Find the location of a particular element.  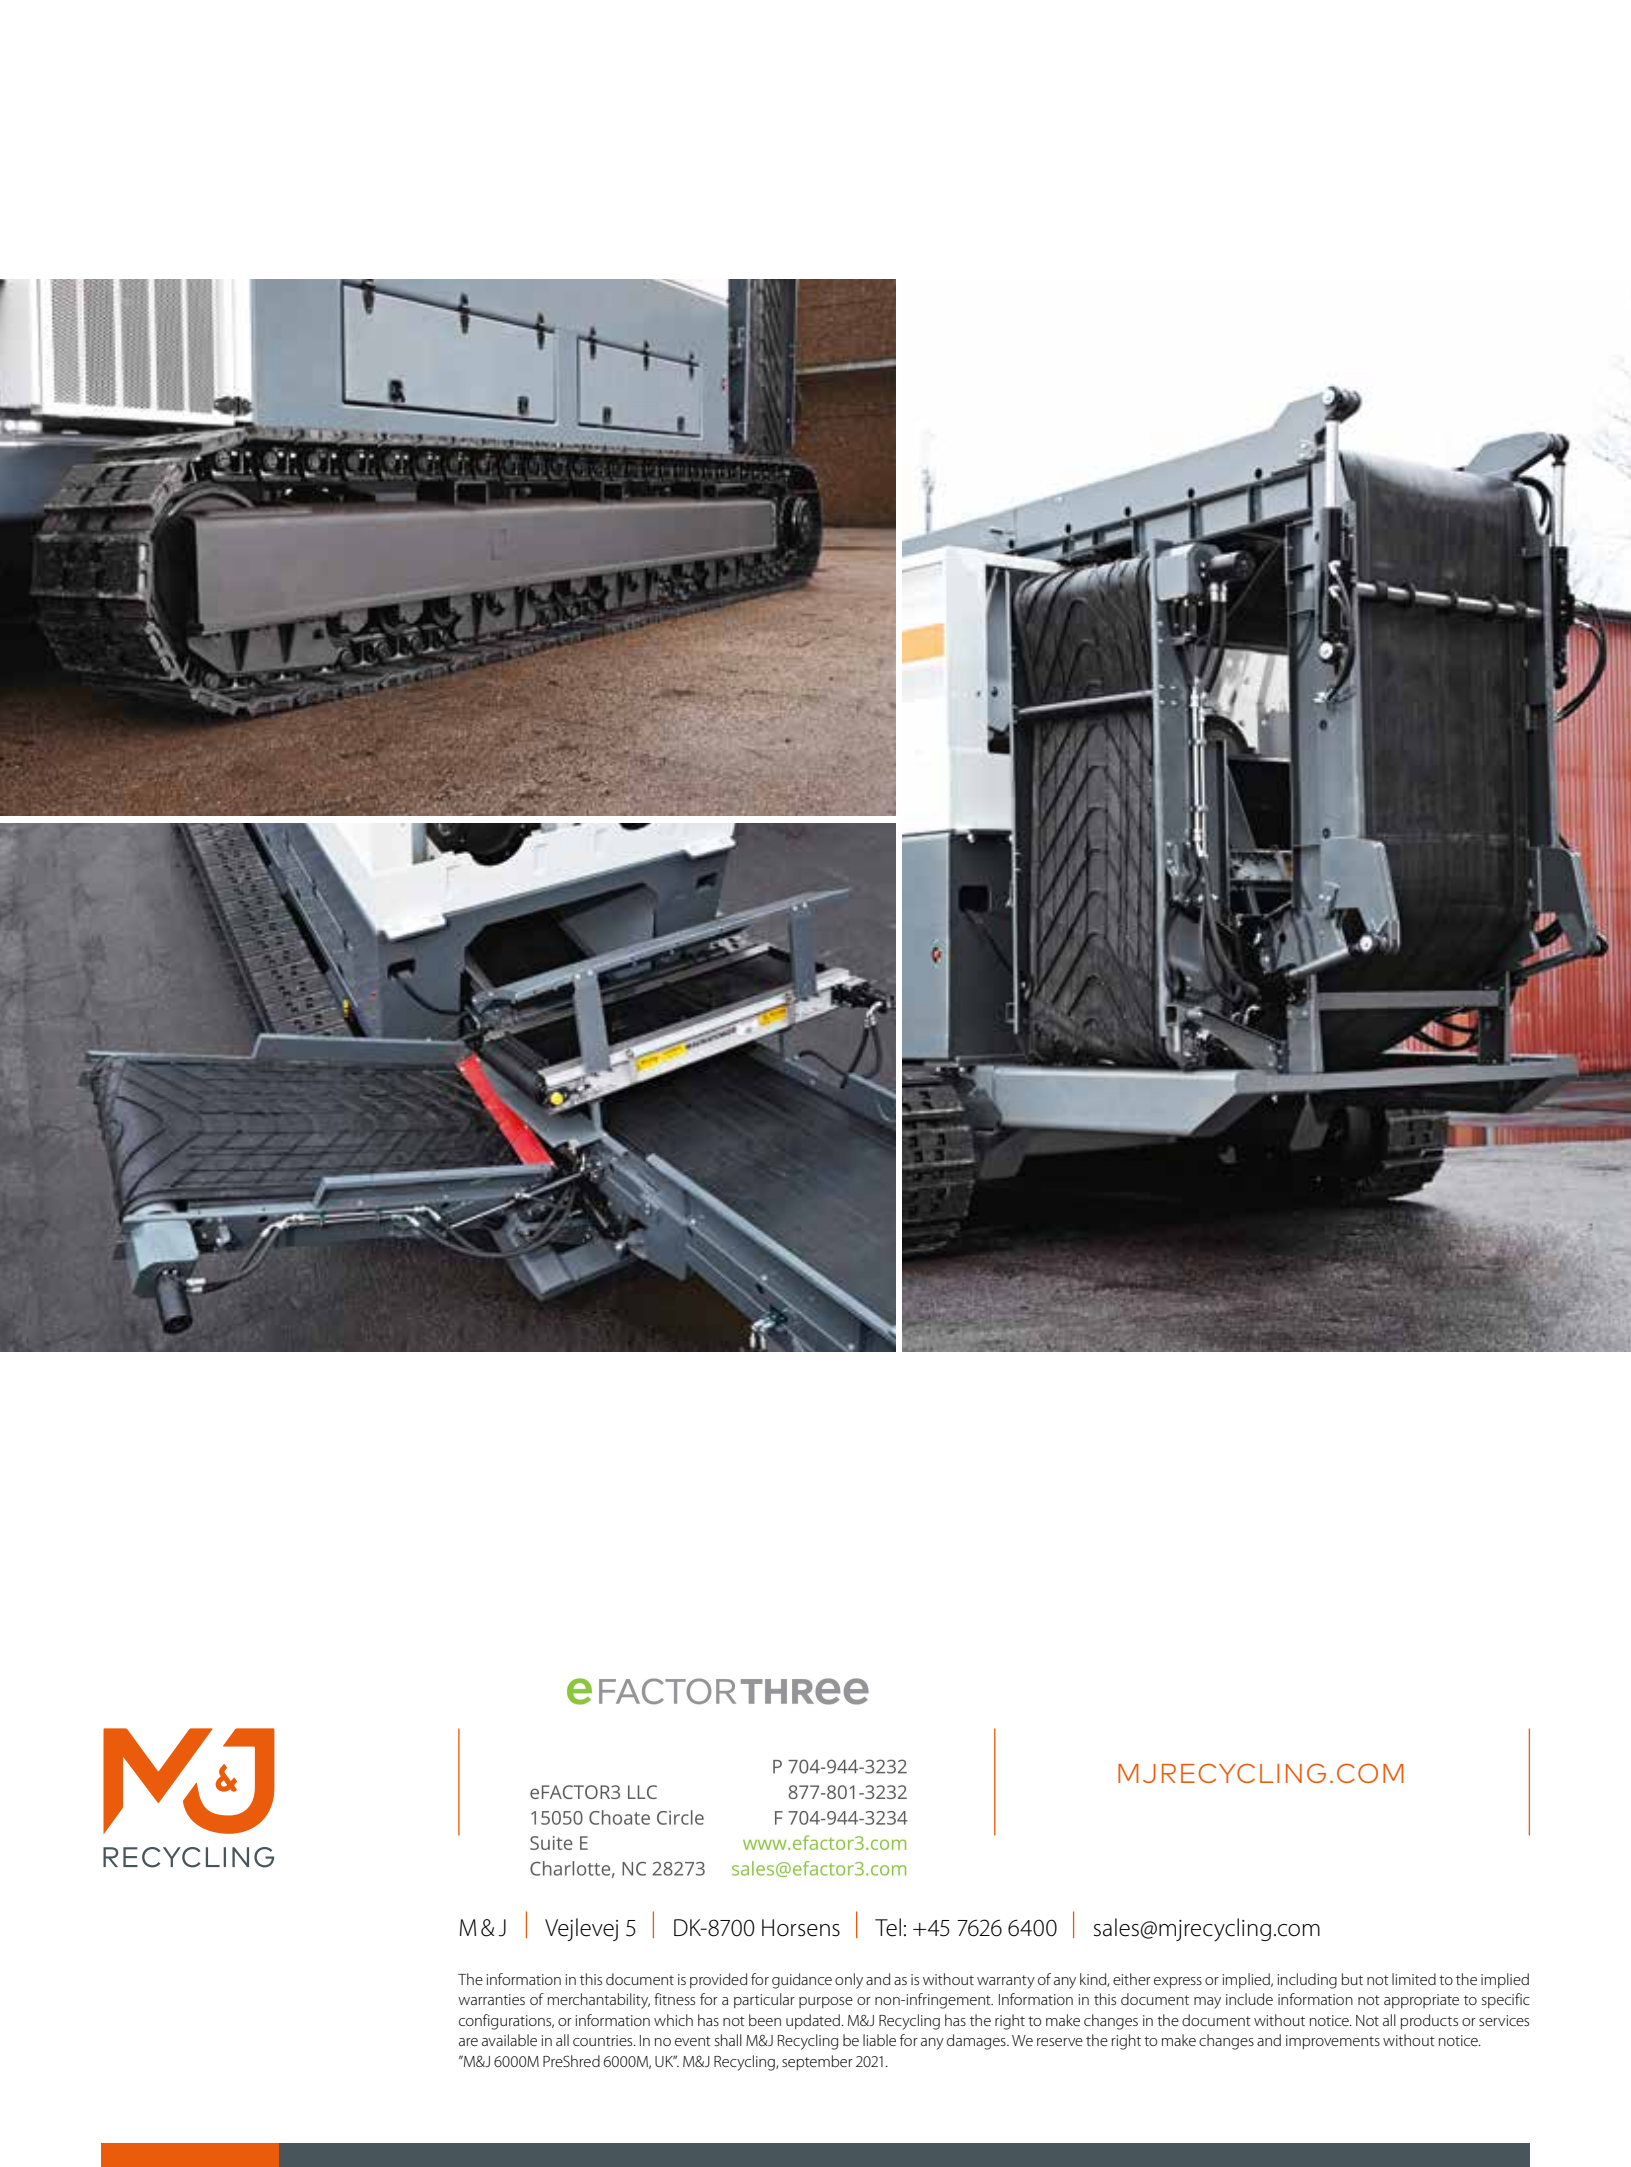

Tel is located at coordinates (888, 1927).
